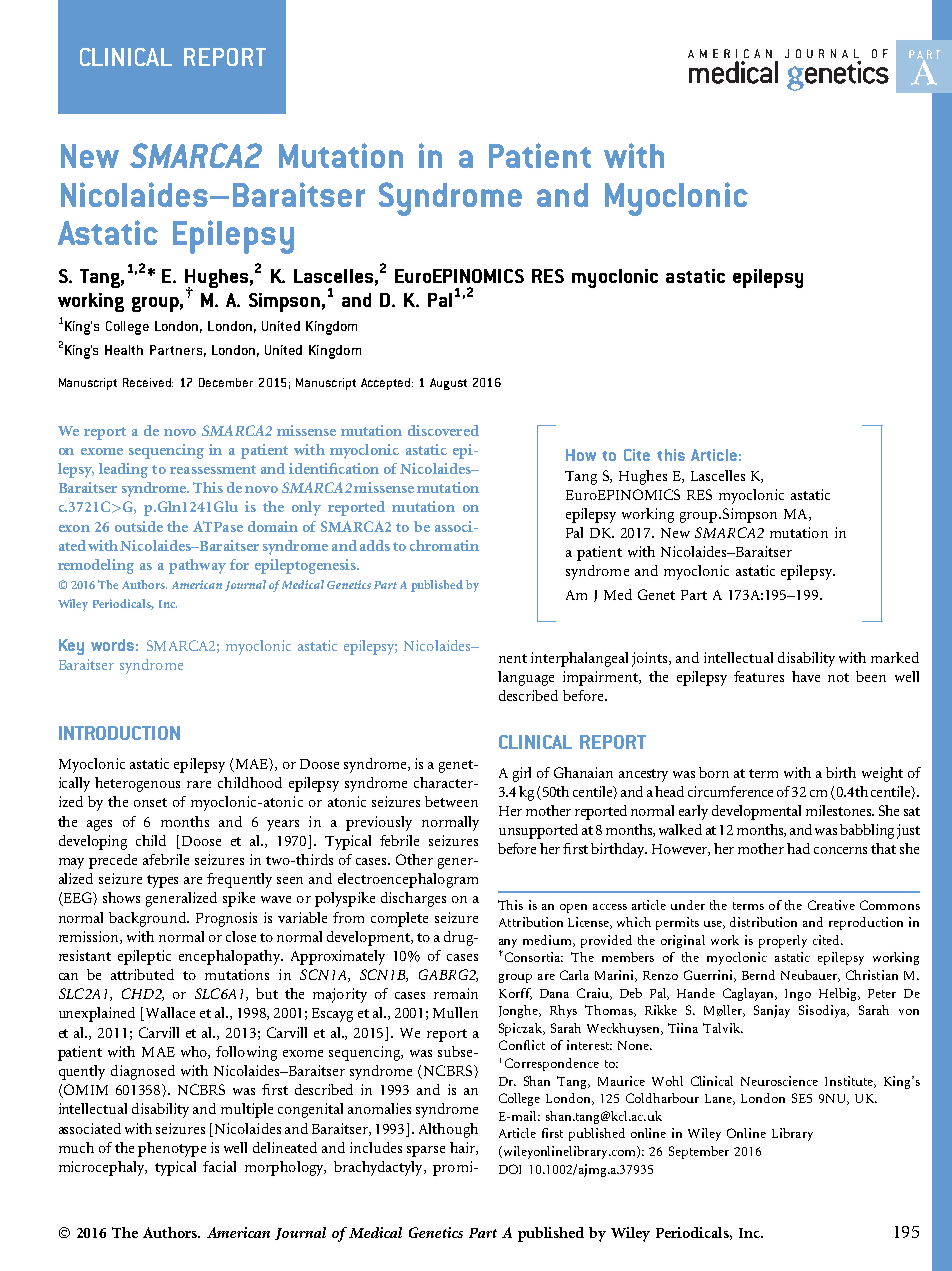  What do you see at coordinates (197, 566) in the image?
I see `pathway` at bounding box center [197, 566].
